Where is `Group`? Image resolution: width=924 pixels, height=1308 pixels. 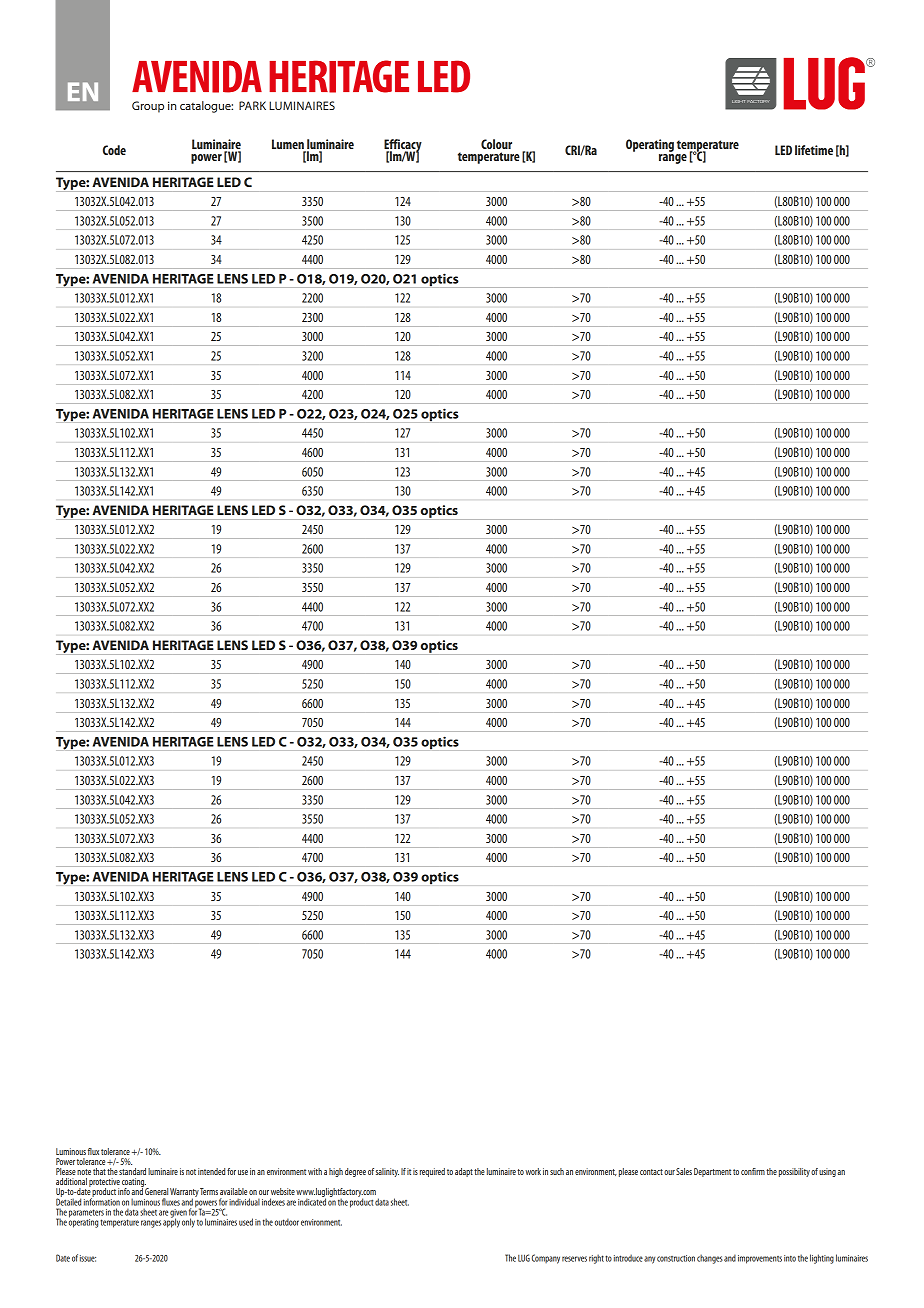
Group is located at coordinates (148, 107).
